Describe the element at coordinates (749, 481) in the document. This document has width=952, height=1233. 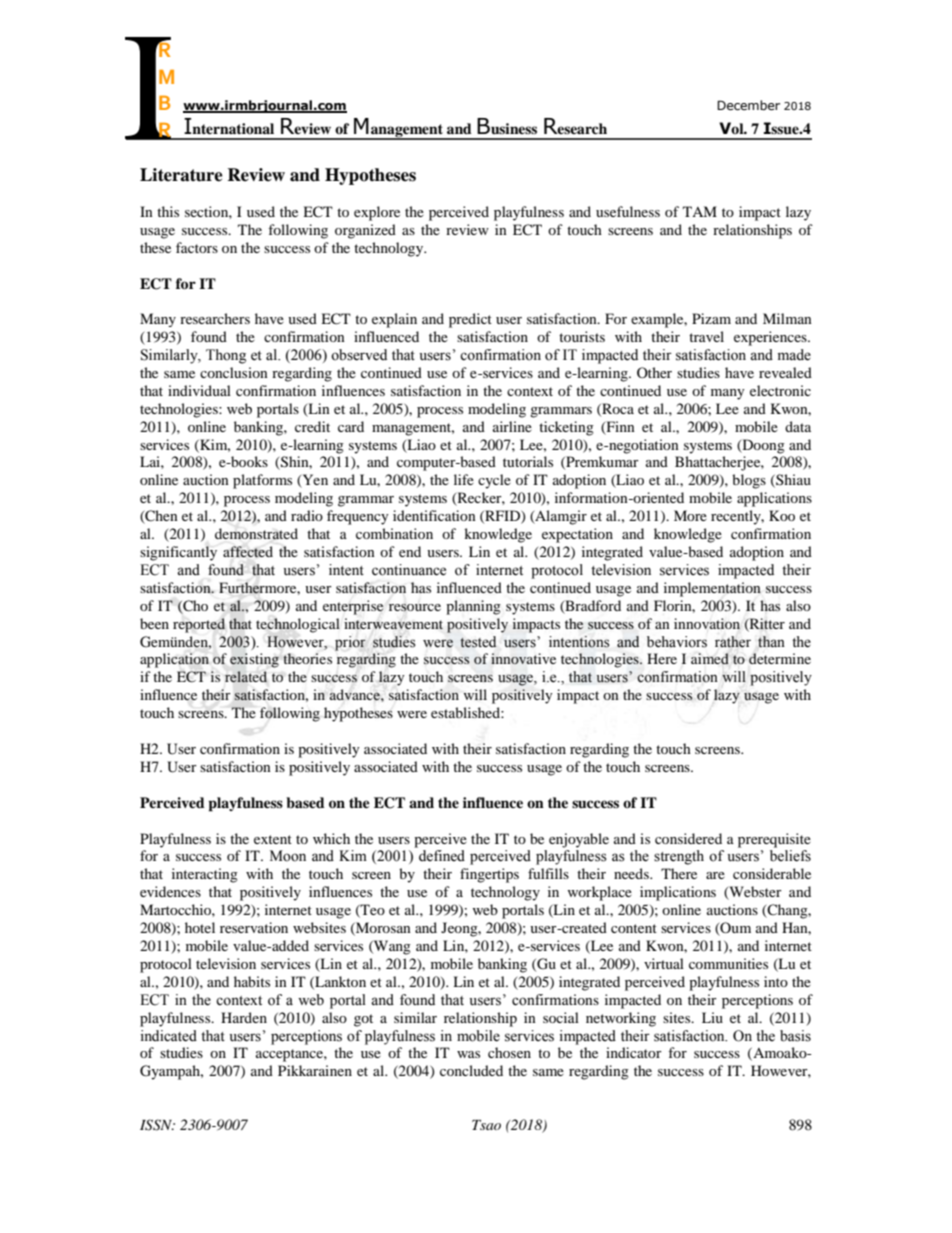
I see `blogs` at that location.
